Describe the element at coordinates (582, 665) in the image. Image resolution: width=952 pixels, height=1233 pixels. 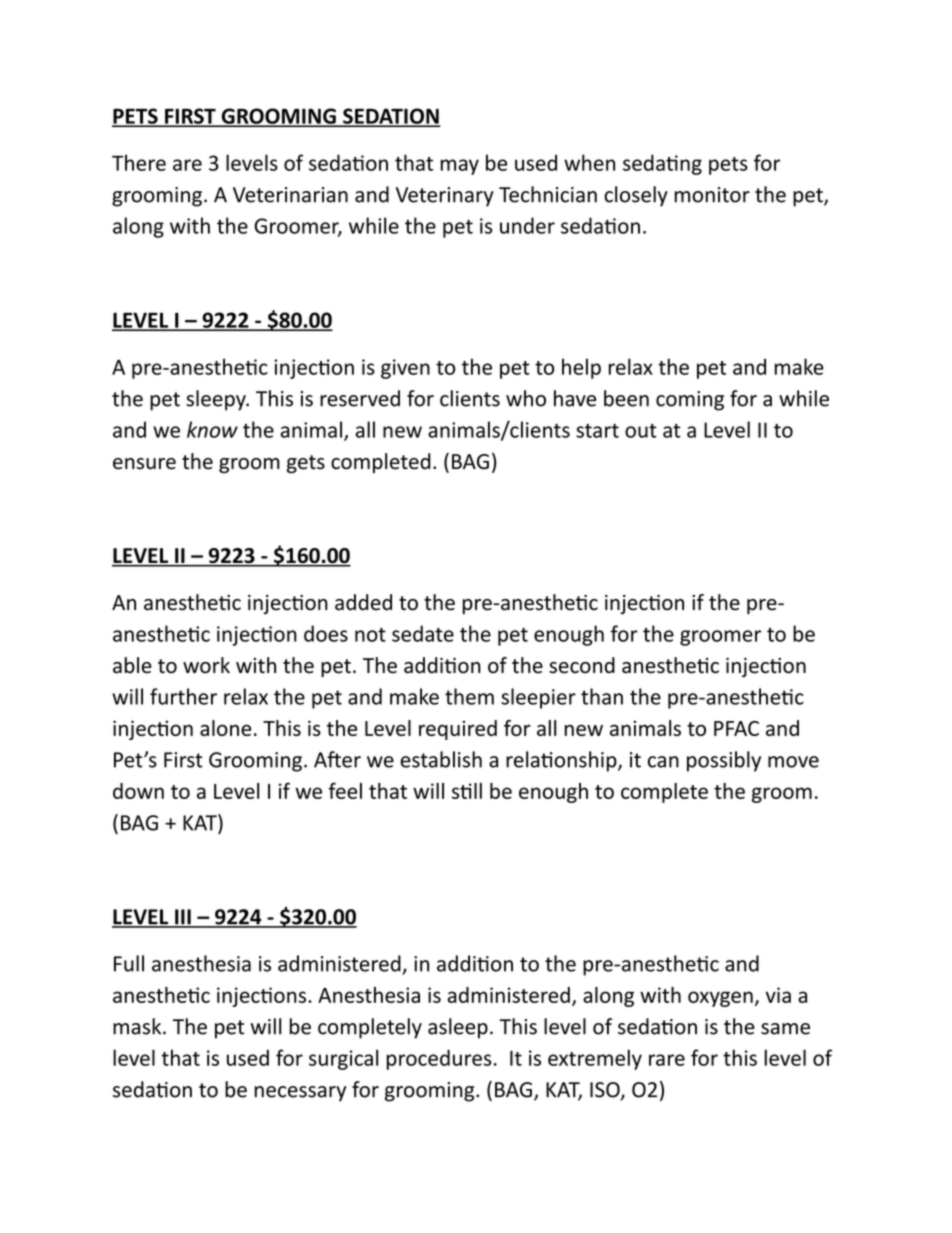
I see `second` at that location.
